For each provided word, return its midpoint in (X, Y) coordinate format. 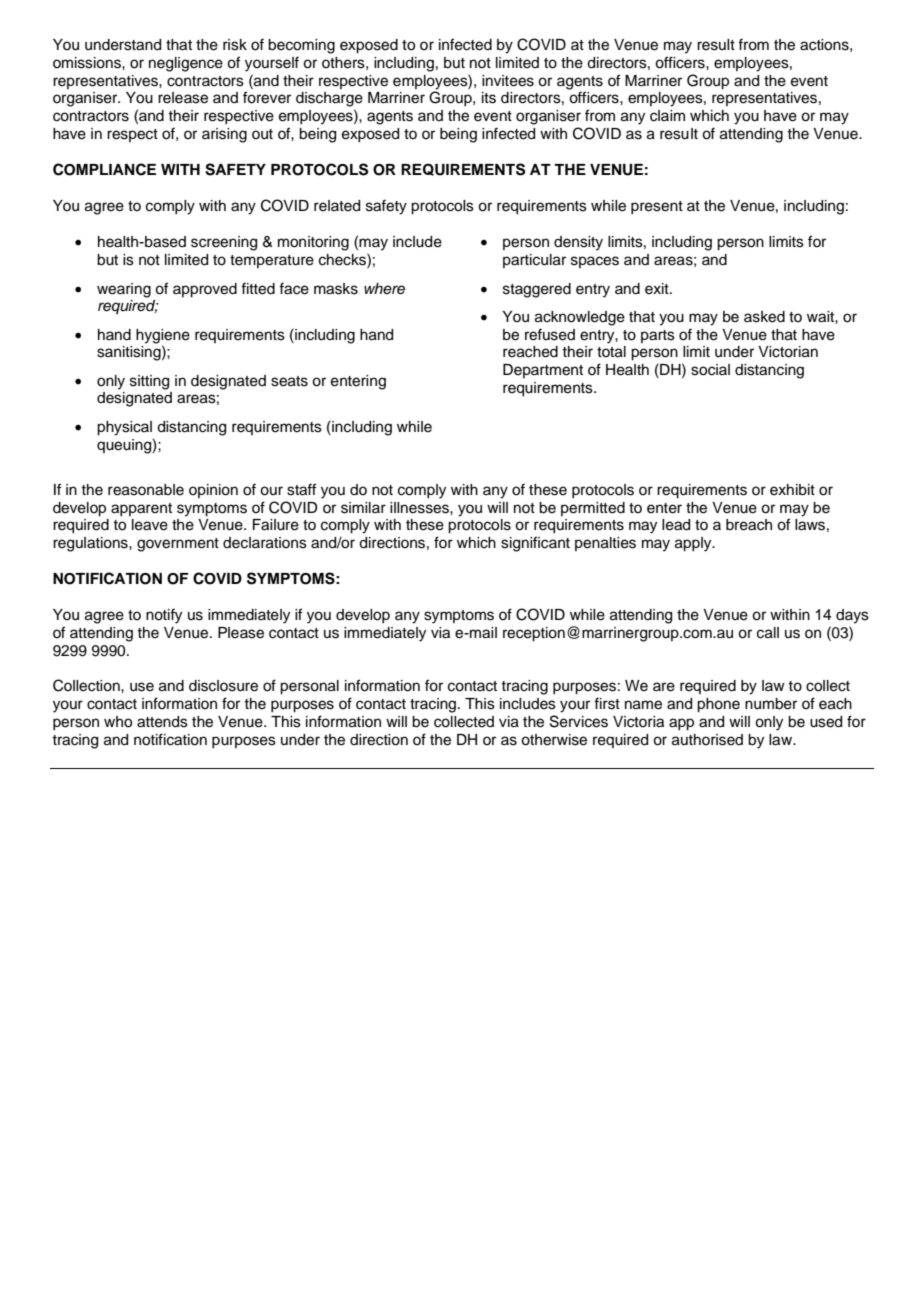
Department (543, 371)
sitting (149, 382)
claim (667, 116)
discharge (329, 99)
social (710, 370)
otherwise (554, 740)
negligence (186, 64)
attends (162, 722)
